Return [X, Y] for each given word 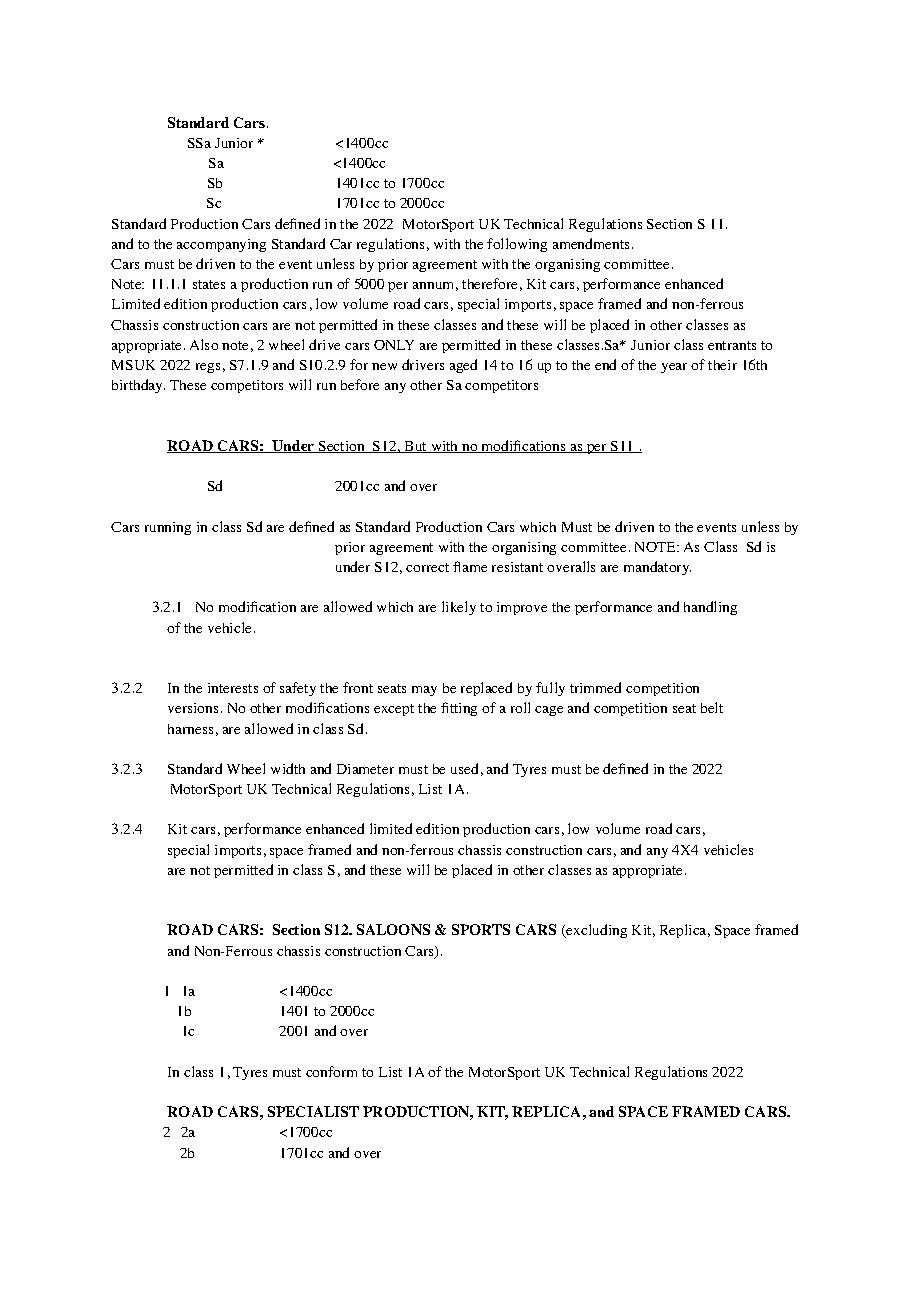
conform [331, 1071]
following [517, 245]
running [168, 528]
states [209, 284]
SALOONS [393, 929]
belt [712, 707]
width [288, 768]
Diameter [365, 769]
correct [427, 567]
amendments [591, 243]
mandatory [657, 568]
